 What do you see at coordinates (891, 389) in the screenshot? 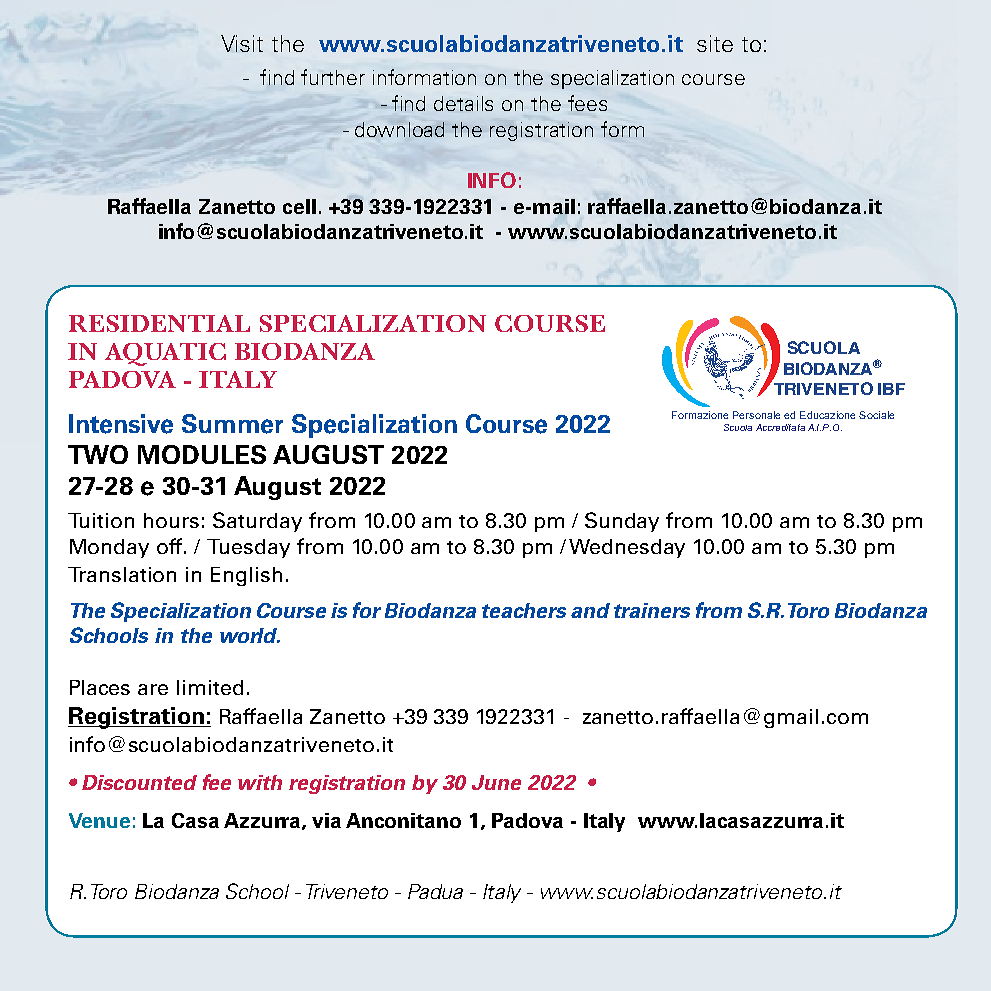
I see `IBF` at bounding box center [891, 389].
